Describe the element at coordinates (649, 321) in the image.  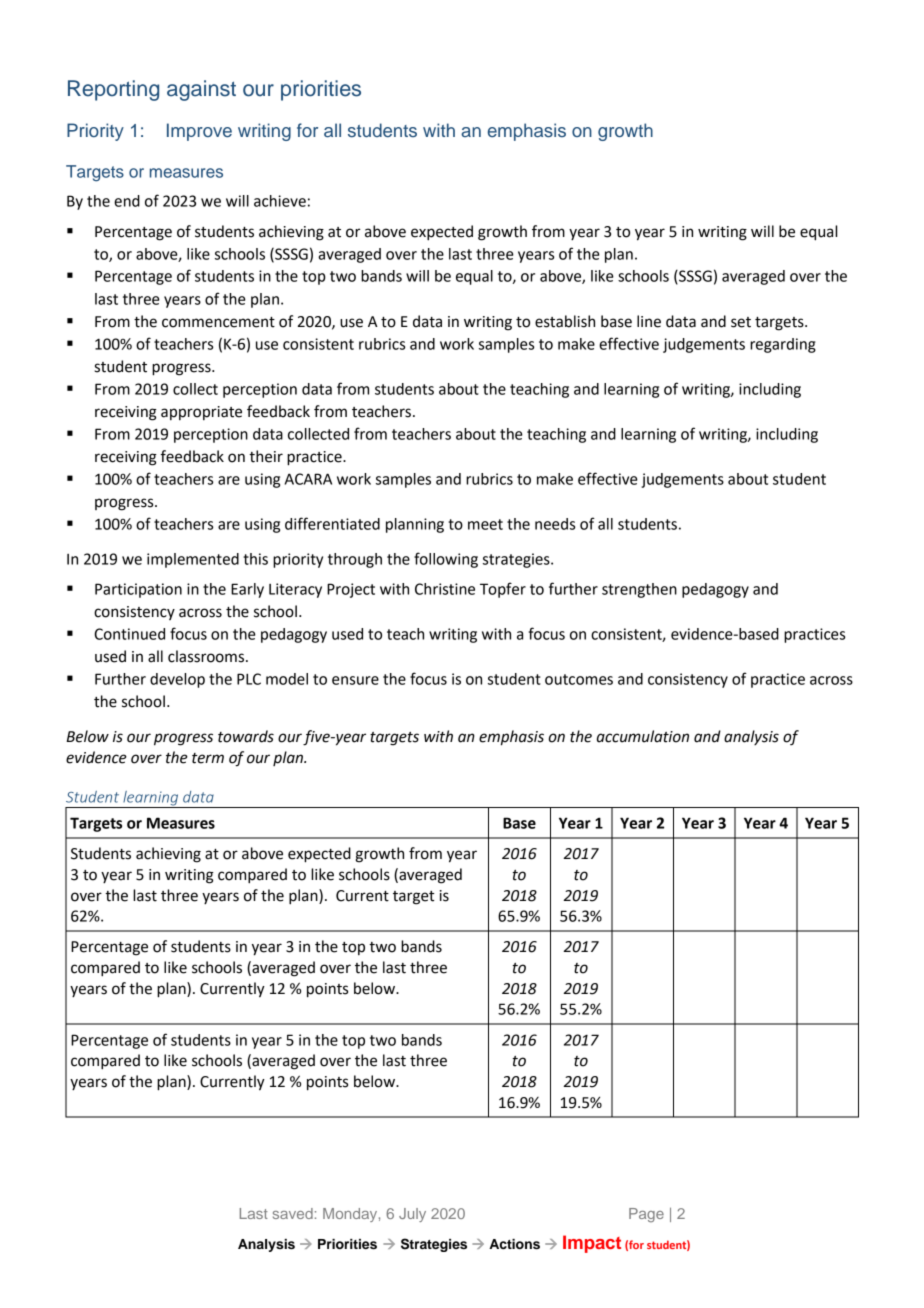
I see `line` at that location.
